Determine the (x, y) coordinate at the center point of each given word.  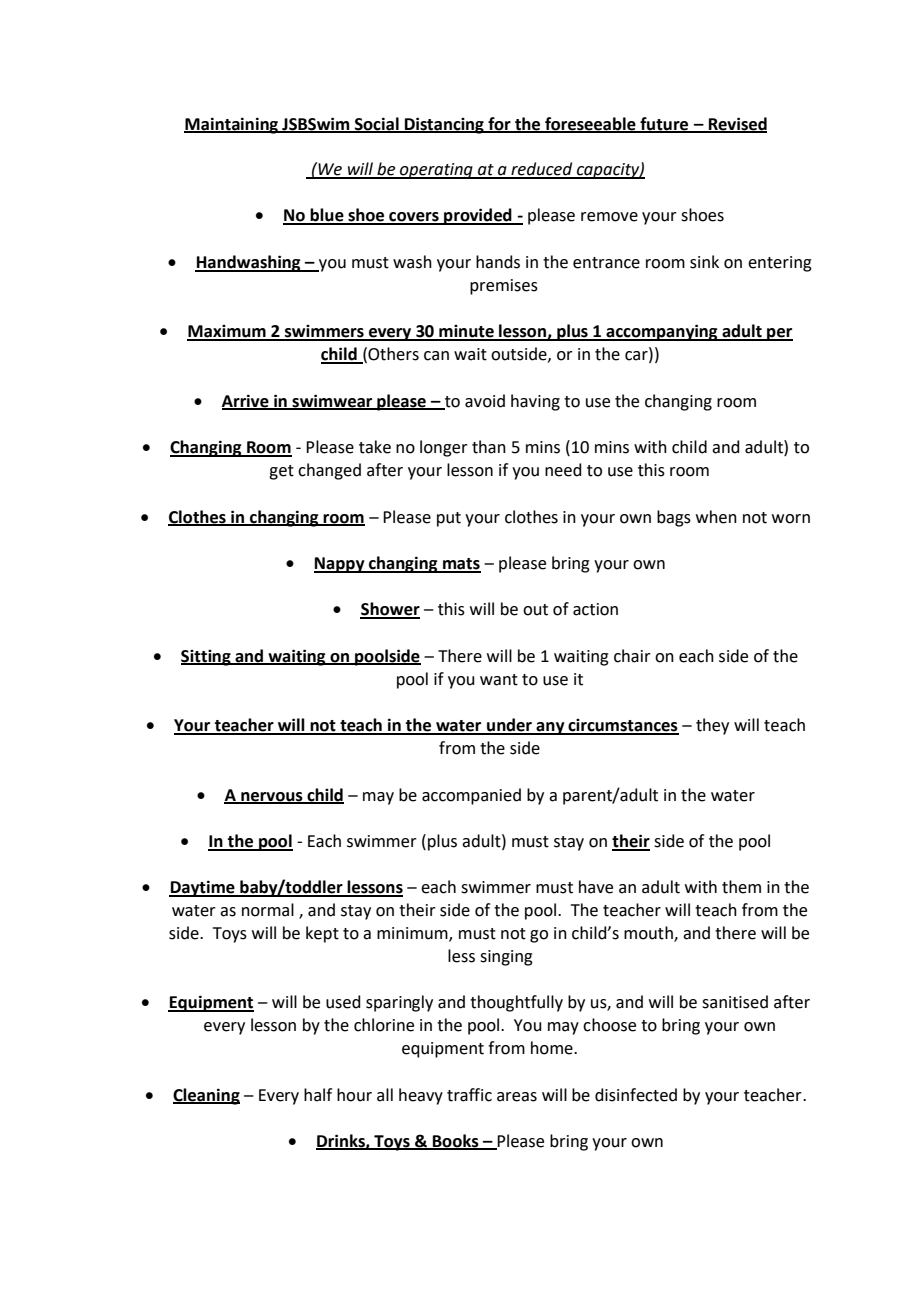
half (318, 1095)
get (281, 472)
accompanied (471, 796)
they (712, 726)
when (716, 517)
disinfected (636, 1095)
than (489, 447)
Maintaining (232, 125)
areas (517, 1097)
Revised (736, 124)
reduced (542, 170)
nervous (272, 797)
